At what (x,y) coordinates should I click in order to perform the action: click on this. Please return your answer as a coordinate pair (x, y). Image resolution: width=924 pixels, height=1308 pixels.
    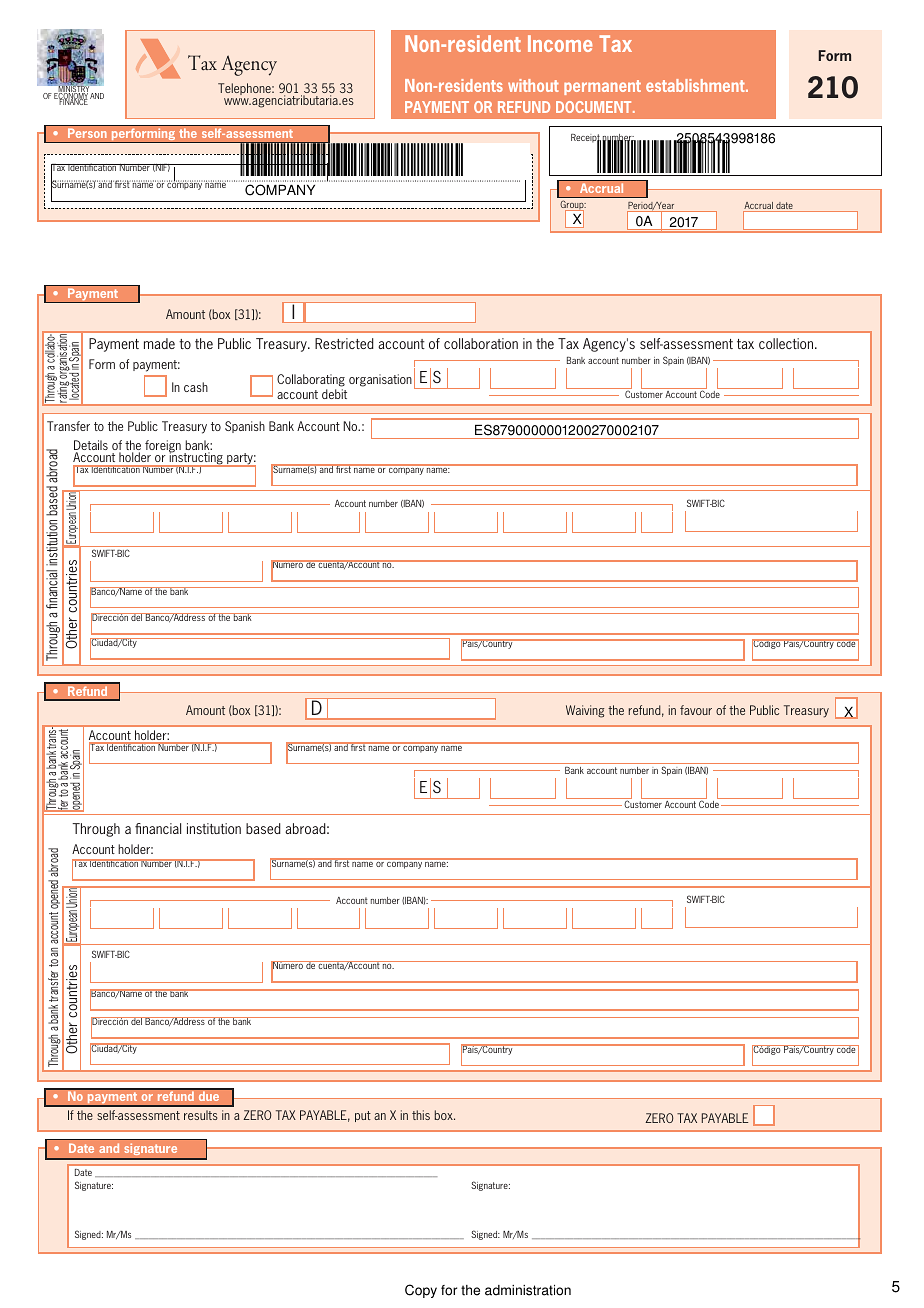
    Looking at the image, I should click on (421, 1115).
